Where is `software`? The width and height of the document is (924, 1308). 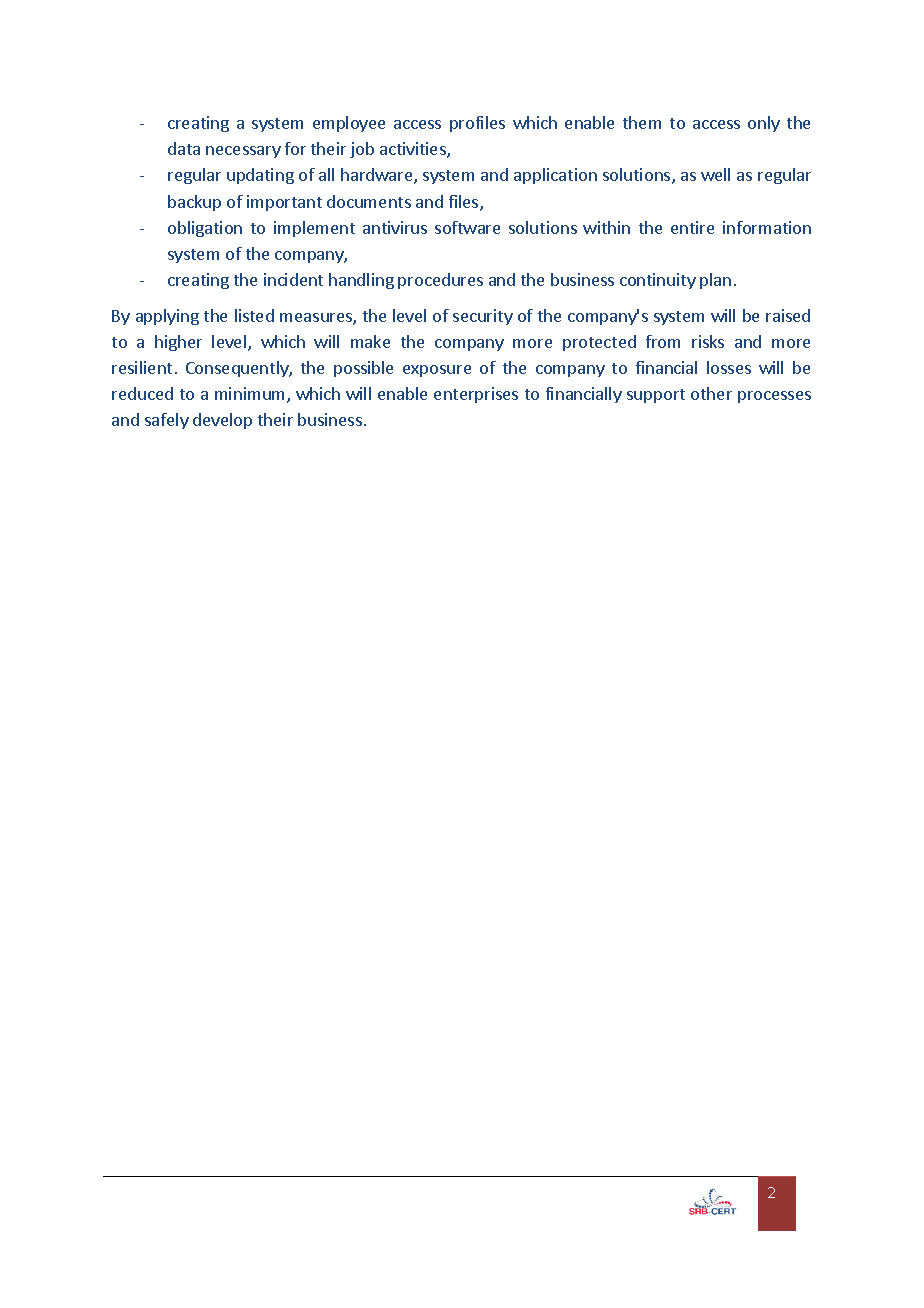
software is located at coordinates (467, 227).
